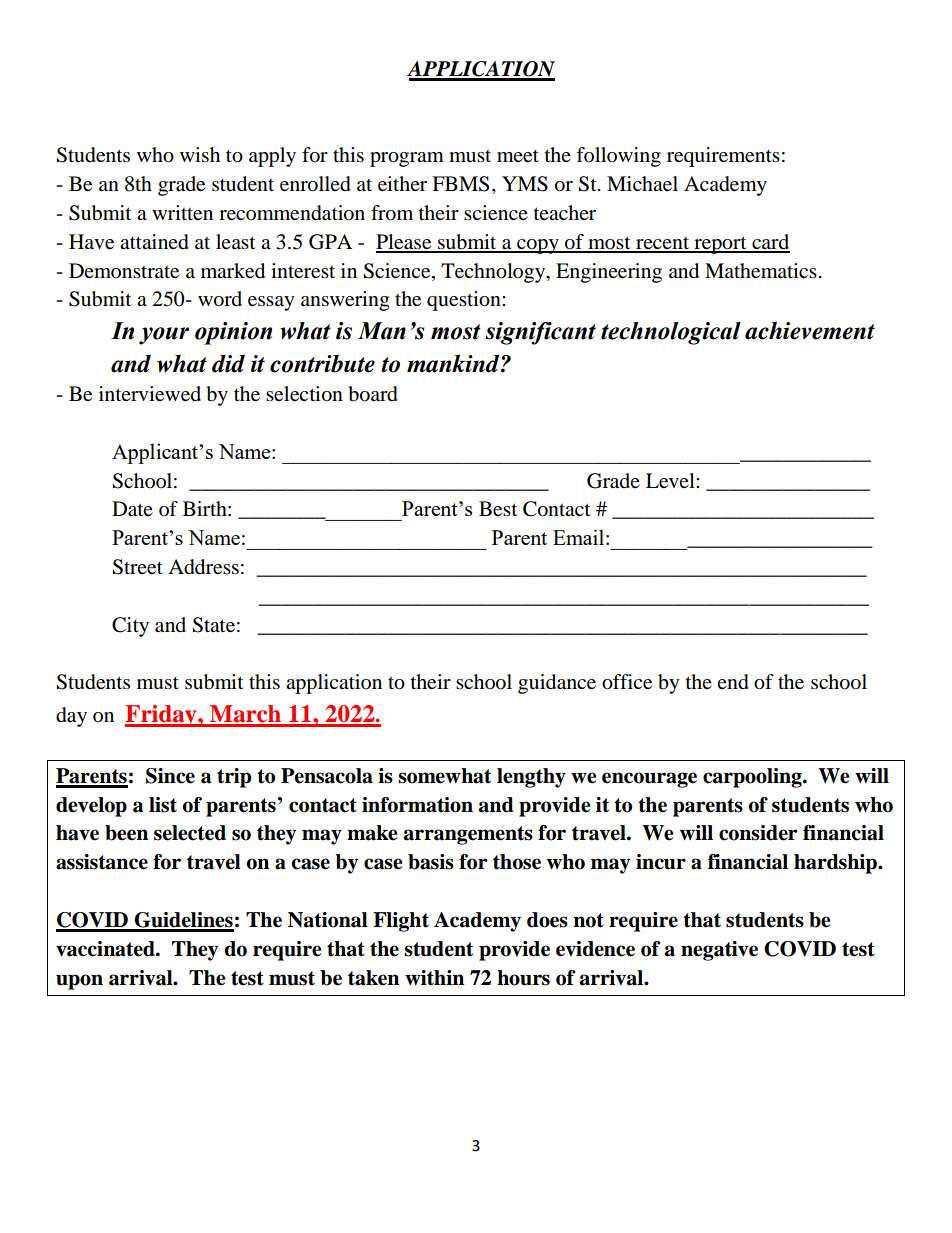 The width and height of the document is (952, 1233). I want to click on Michael, so click(642, 184).
